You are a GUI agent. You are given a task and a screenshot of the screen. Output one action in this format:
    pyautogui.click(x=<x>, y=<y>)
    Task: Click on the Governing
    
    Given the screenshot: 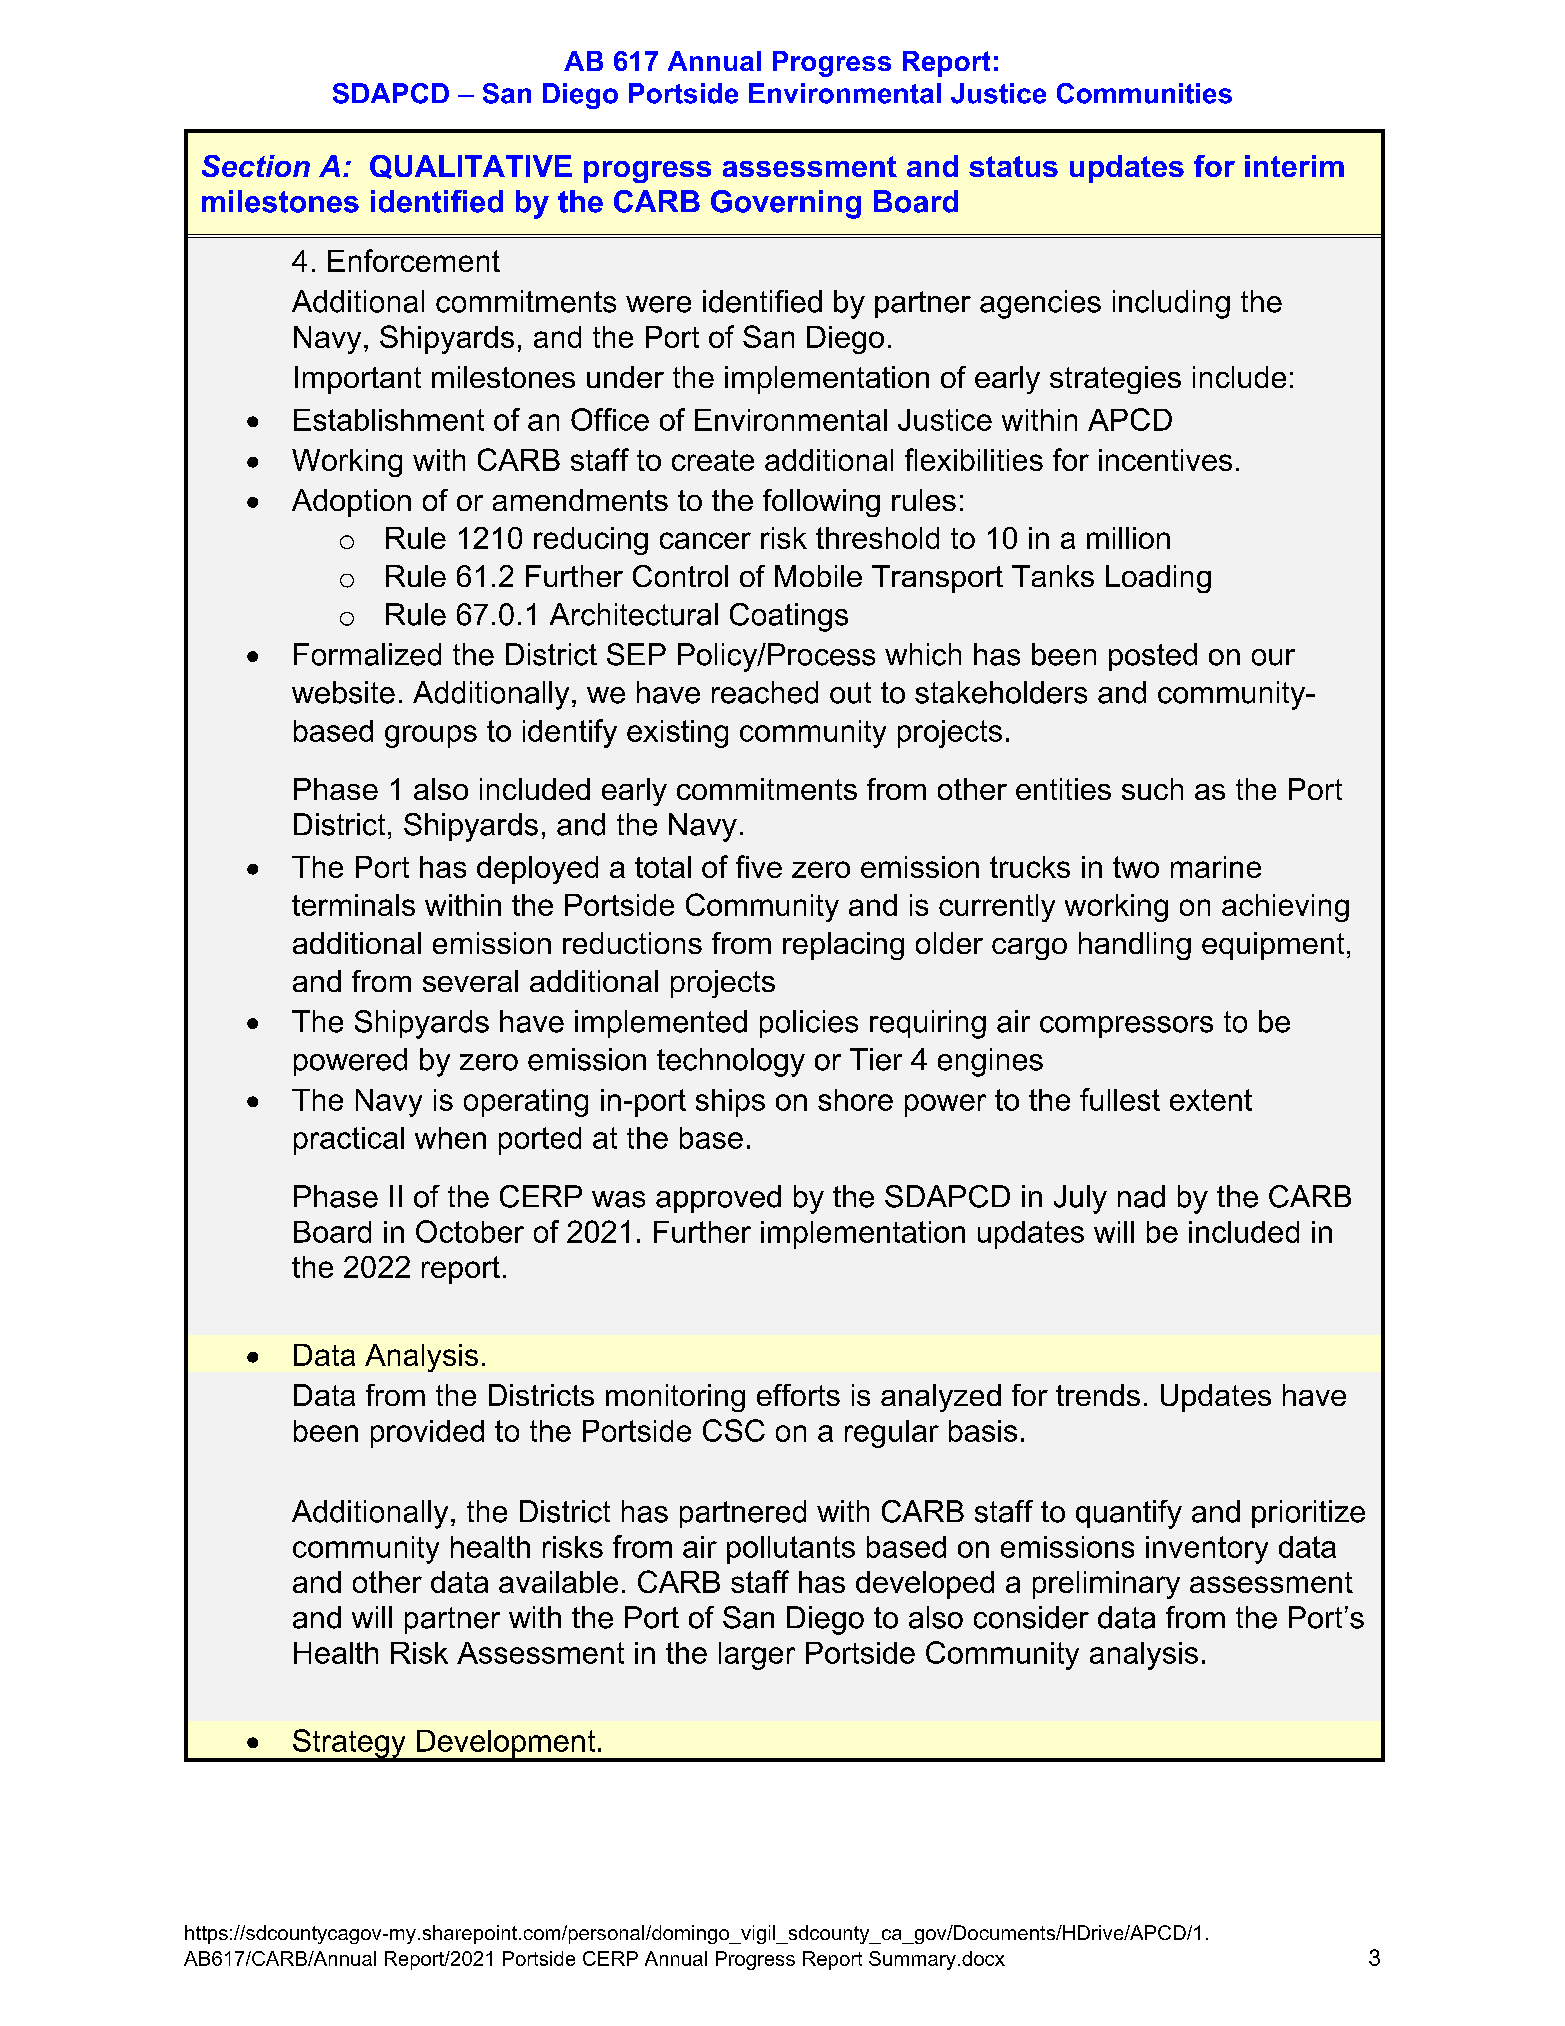 What is the action you would take?
    pyautogui.click(x=786, y=204)
